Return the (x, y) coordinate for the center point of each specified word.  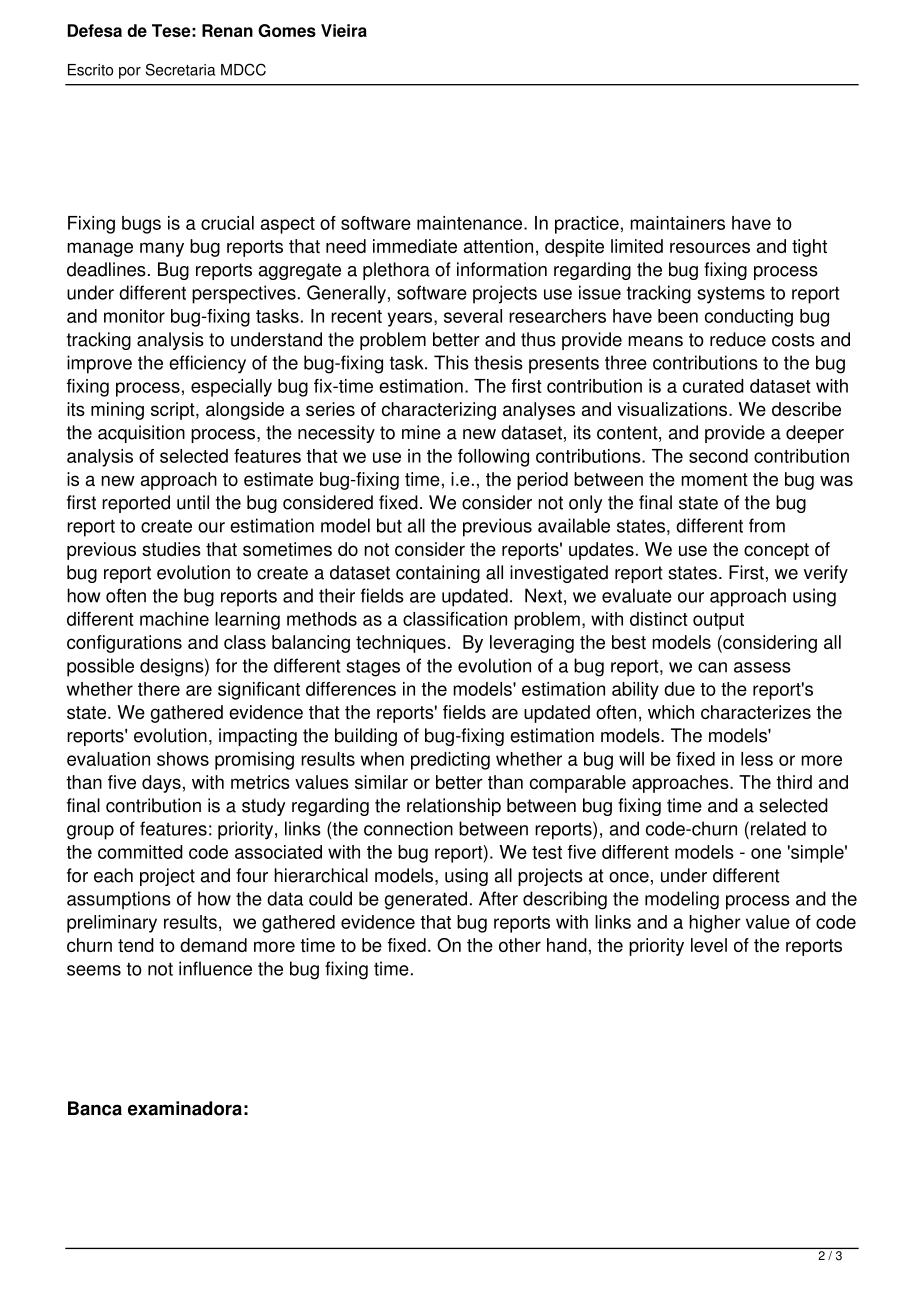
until (193, 502)
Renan (227, 30)
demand (213, 945)
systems (731, 295)
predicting (450, 761)
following (493, 458)
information (502, 269)
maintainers (677, 223)
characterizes (756, 712)
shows (183, 759)
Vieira (344, 30)
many (162, 249)
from (767, 525)
